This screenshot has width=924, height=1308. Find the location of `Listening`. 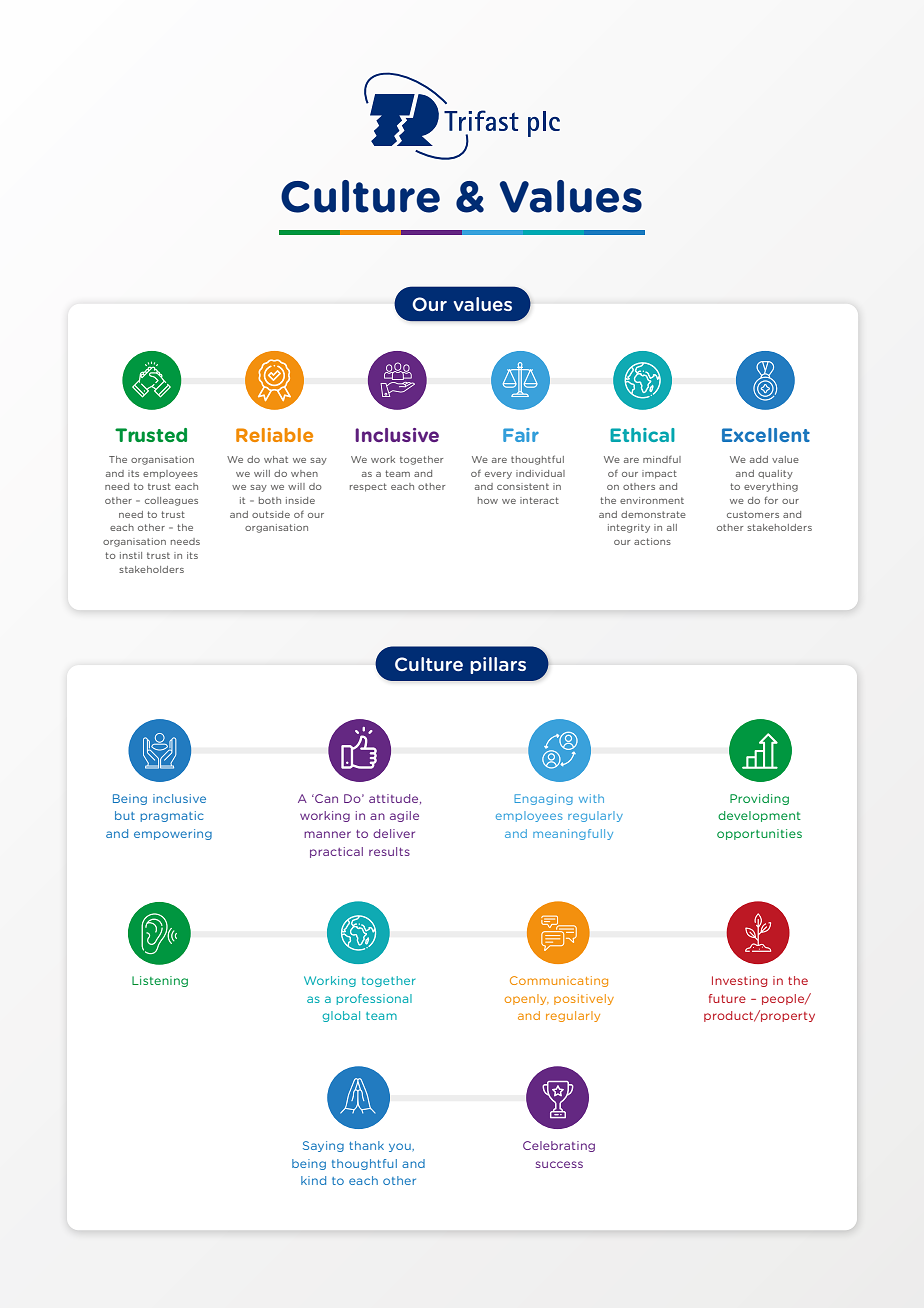

Listening is located at coordinates (160, 981).
